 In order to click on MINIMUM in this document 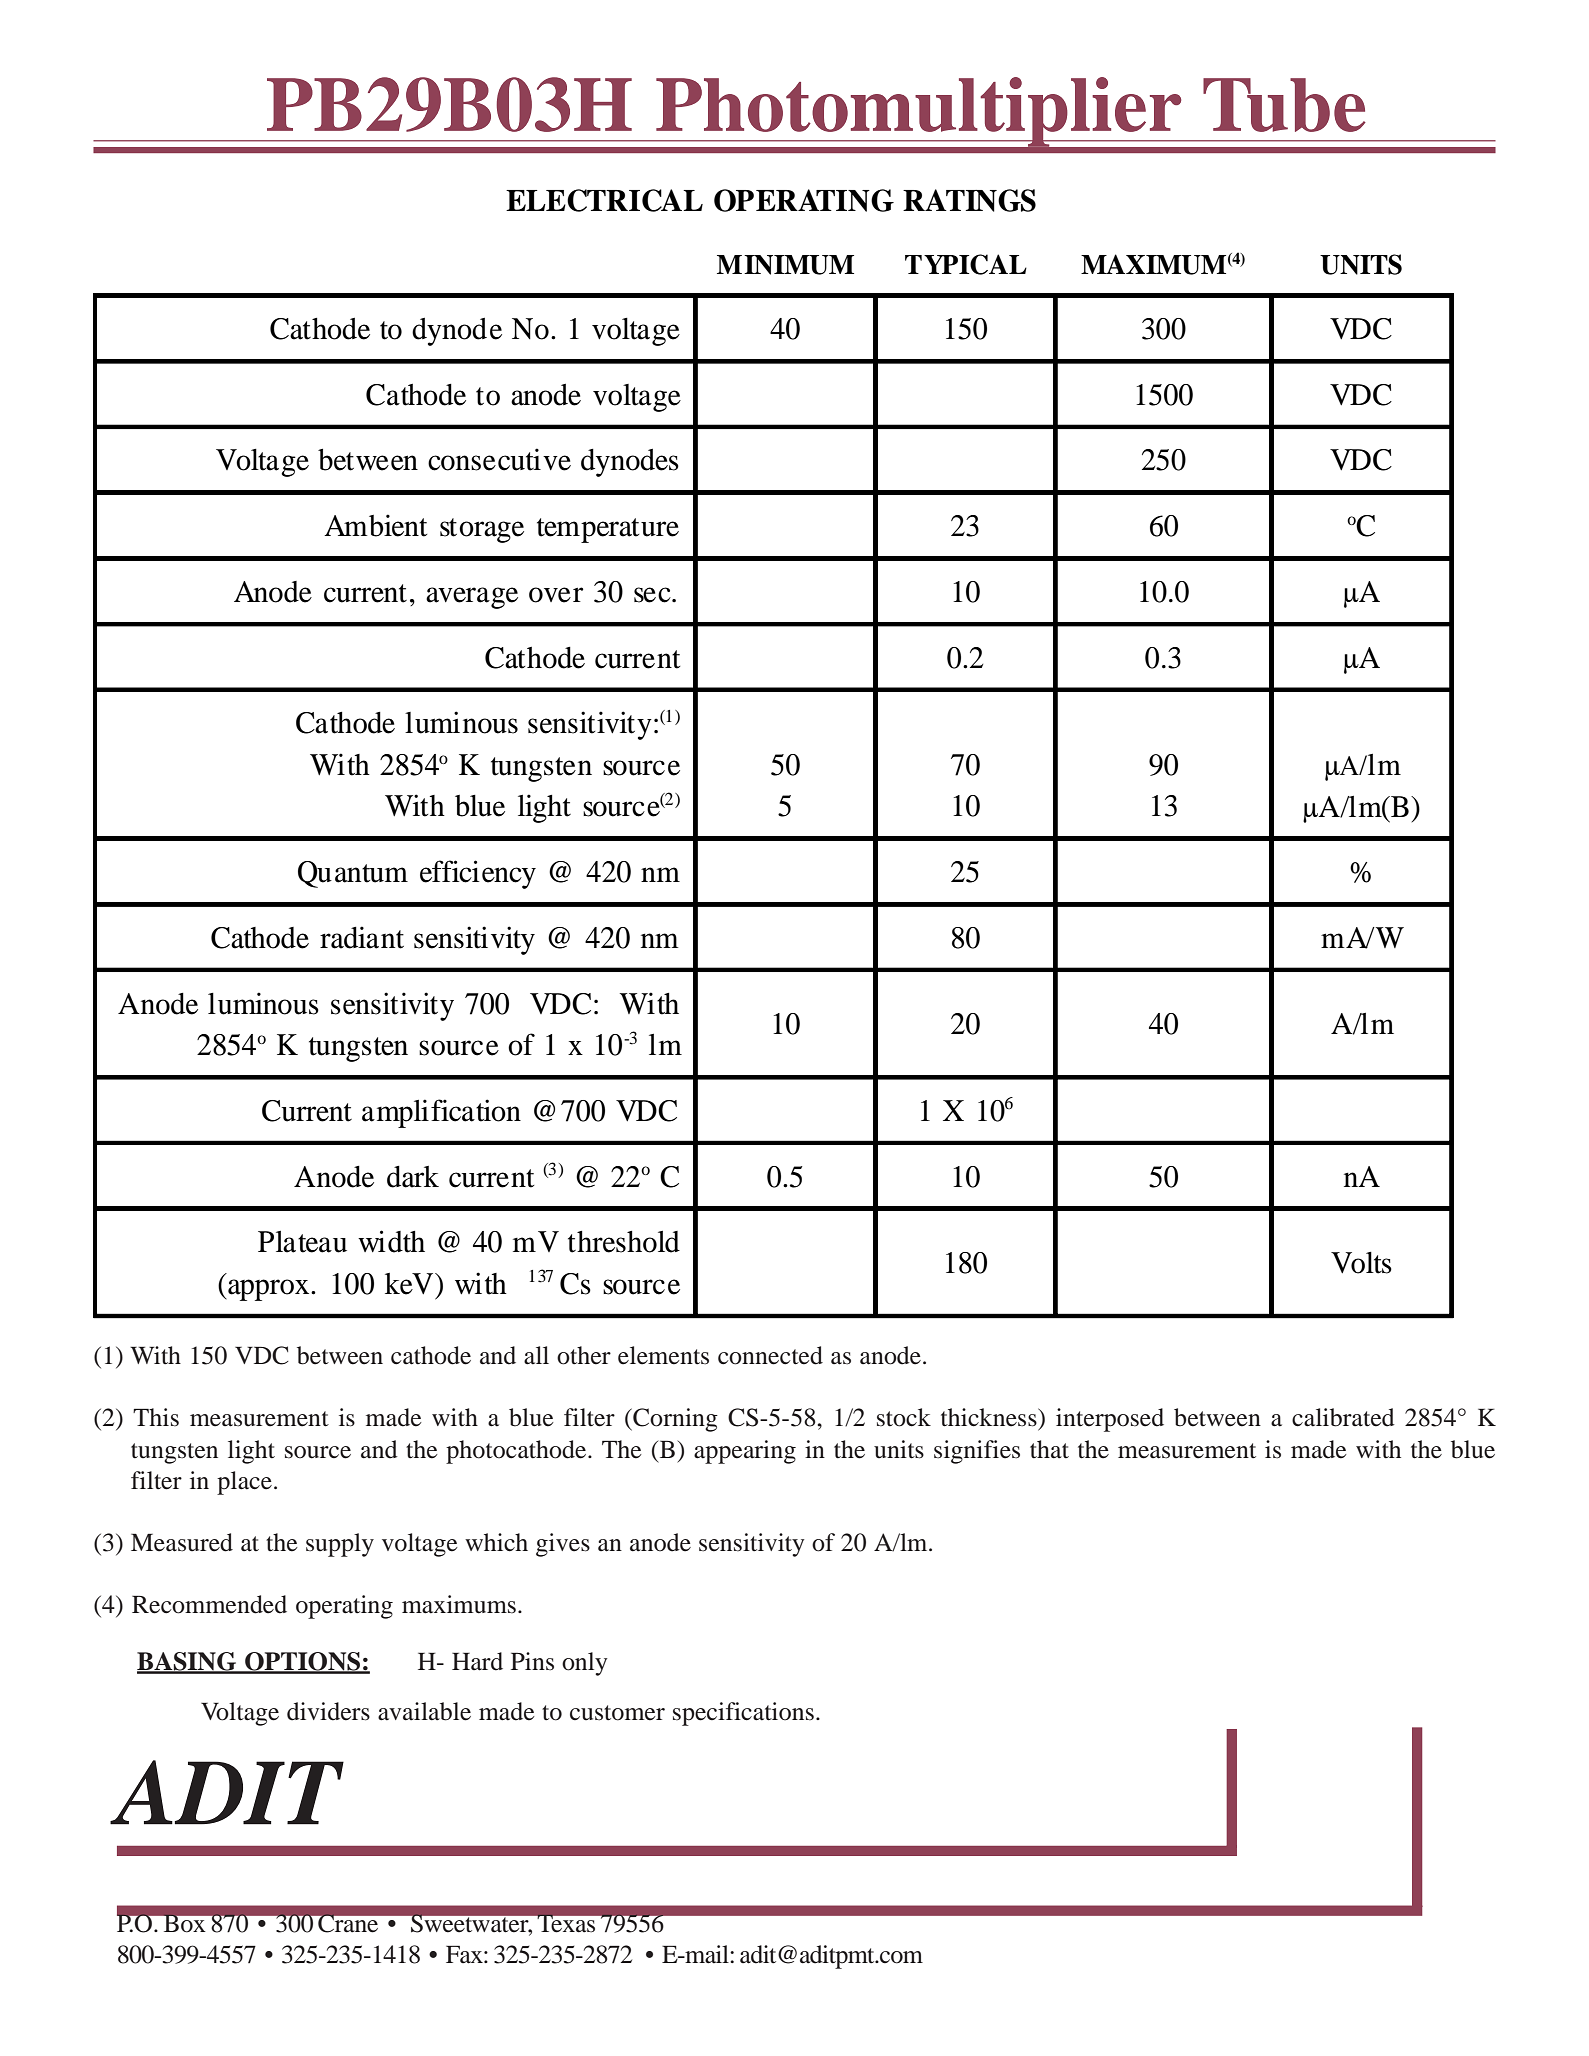, I will do `click(785, 265)`.
